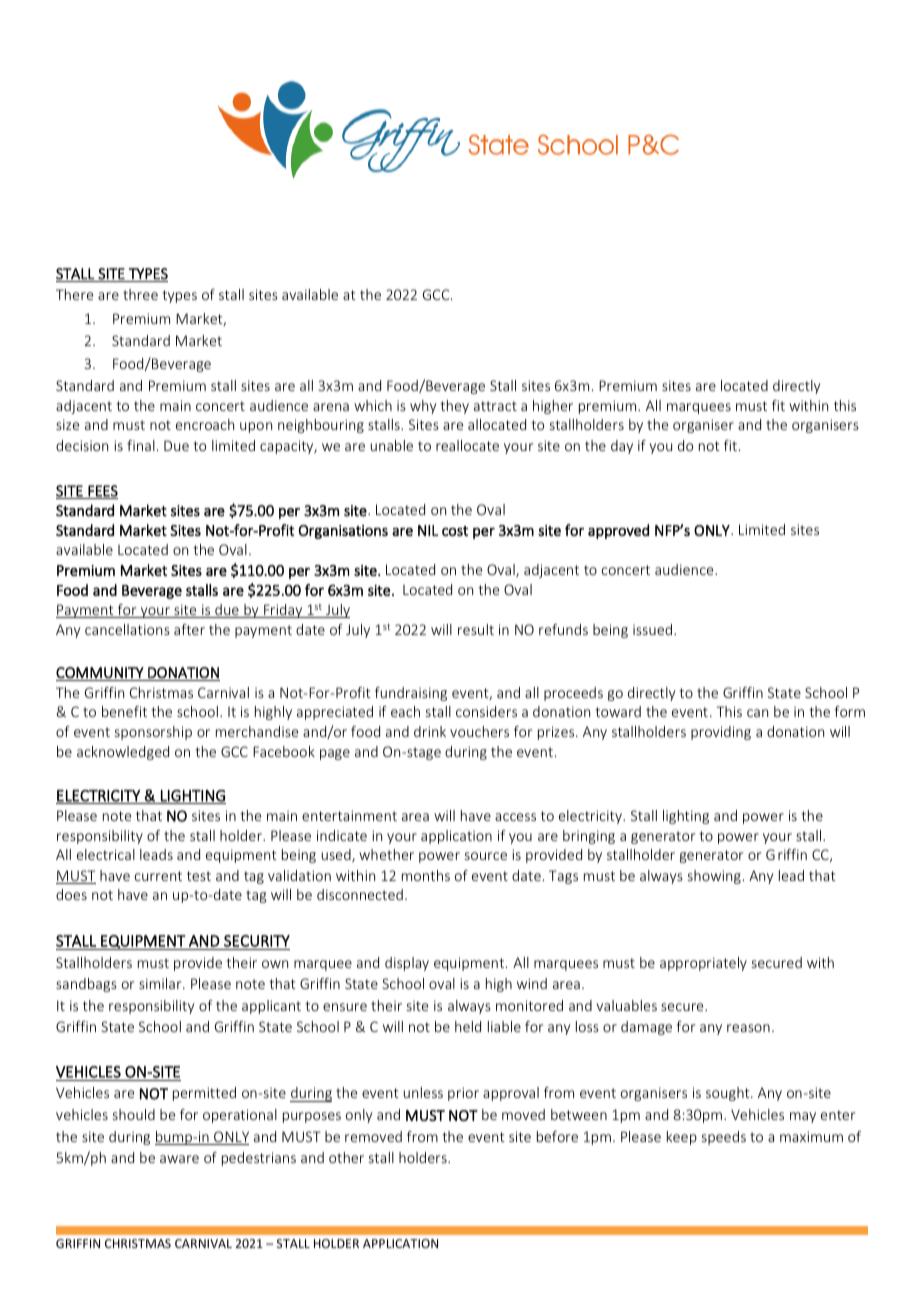  I want to click on should, so click(134, 1114).
